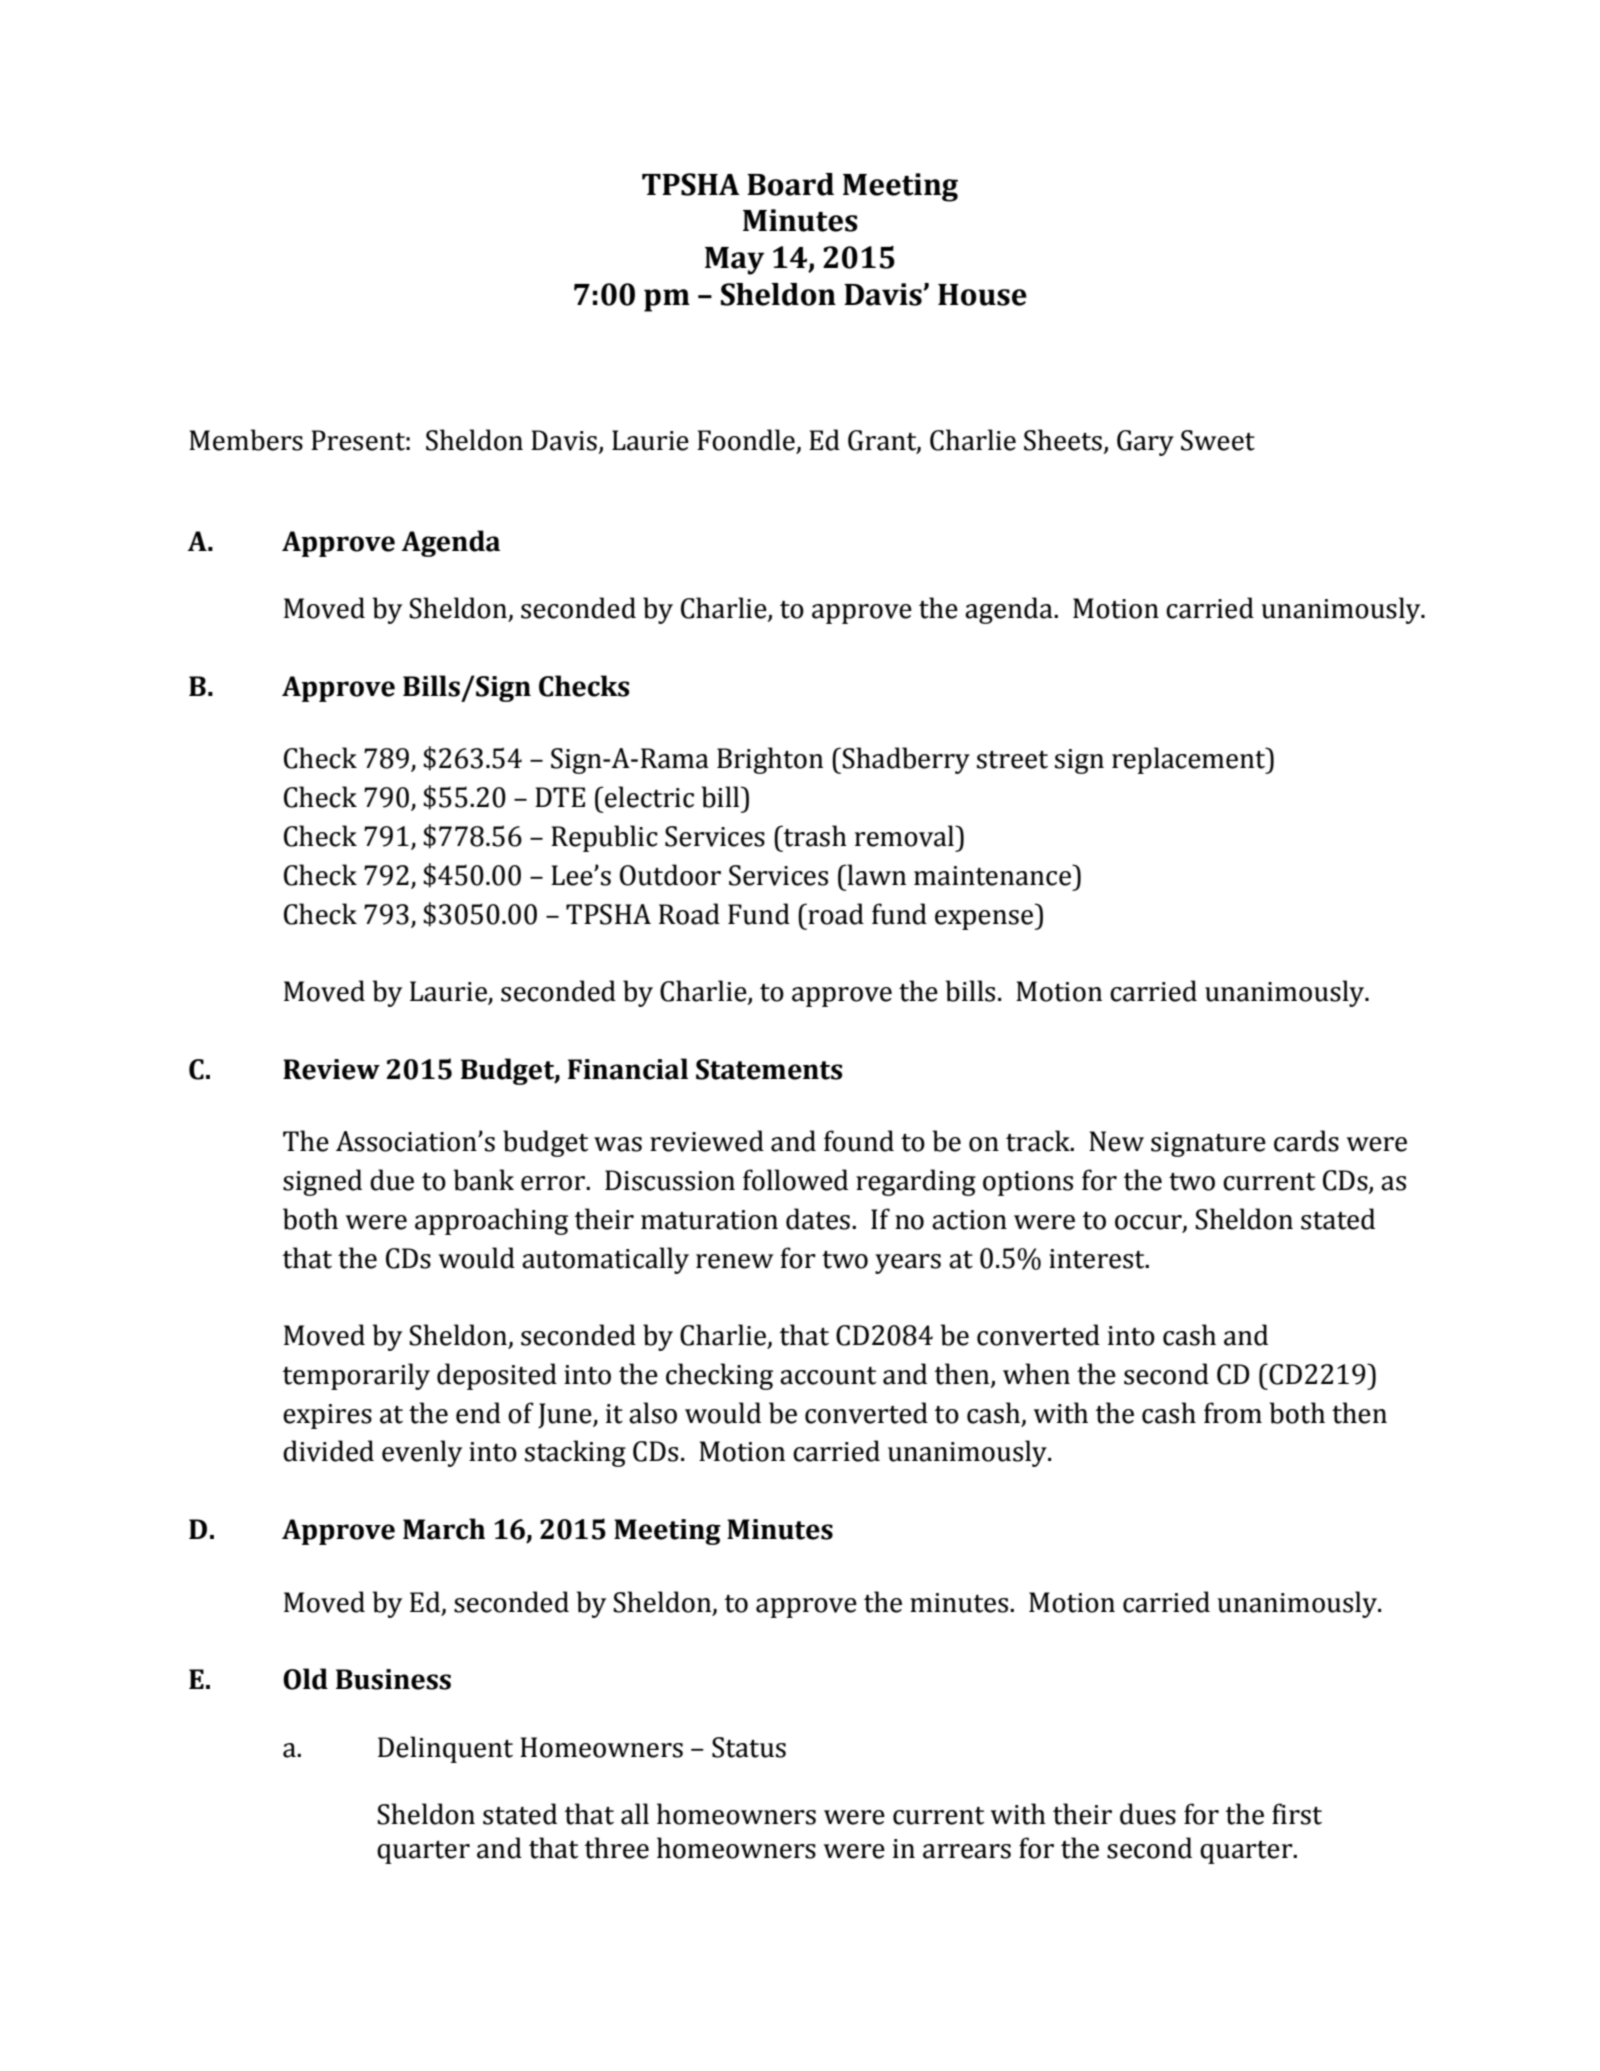 Image resolution: width=1600 pixels, height=2071 pixels. What do you see at coordinates (560, 797) in the screenshot?
I see `DTE` at bounding box center [560, 797].
